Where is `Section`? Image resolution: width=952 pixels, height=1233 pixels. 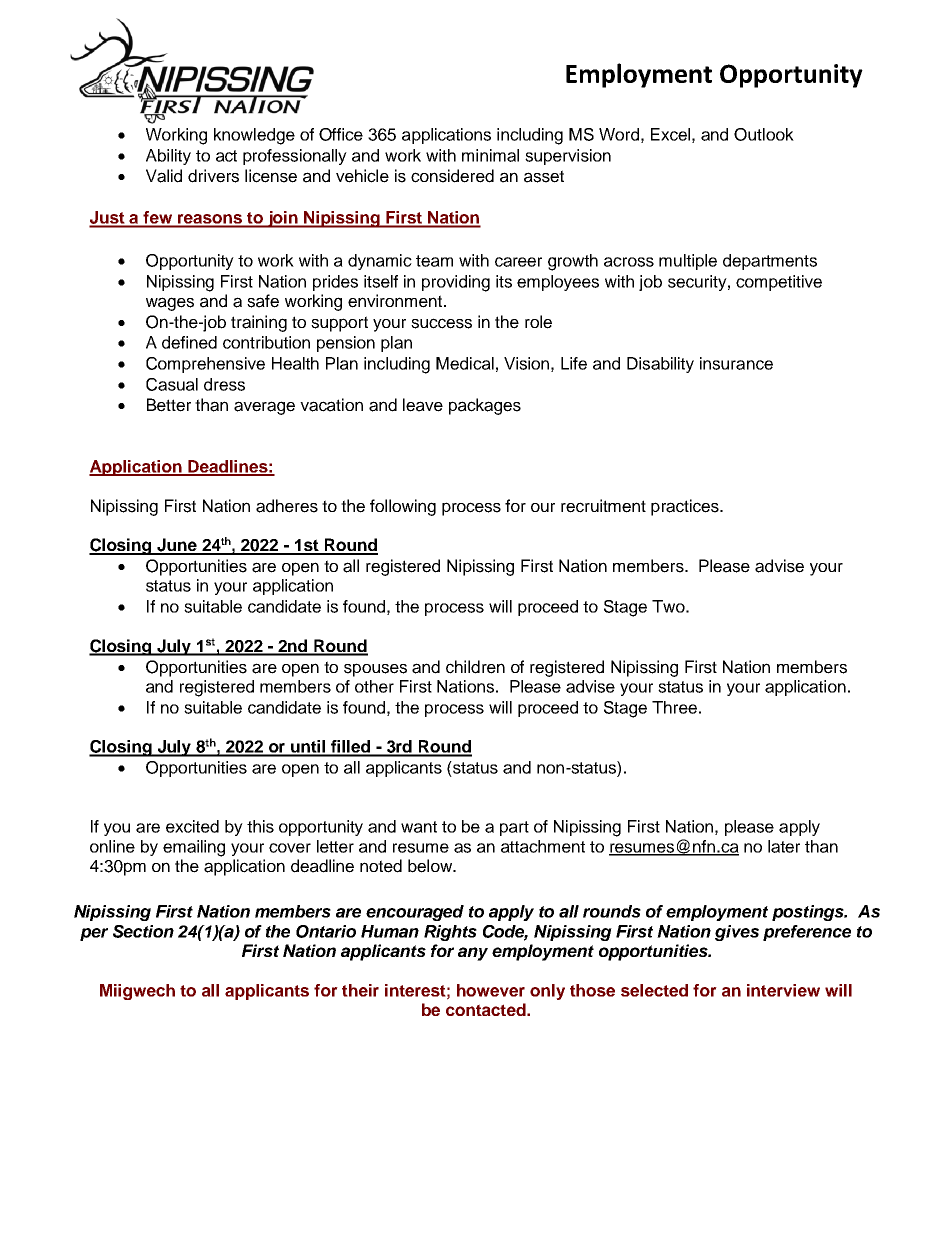
Section is located at coordinates (143, 931).
